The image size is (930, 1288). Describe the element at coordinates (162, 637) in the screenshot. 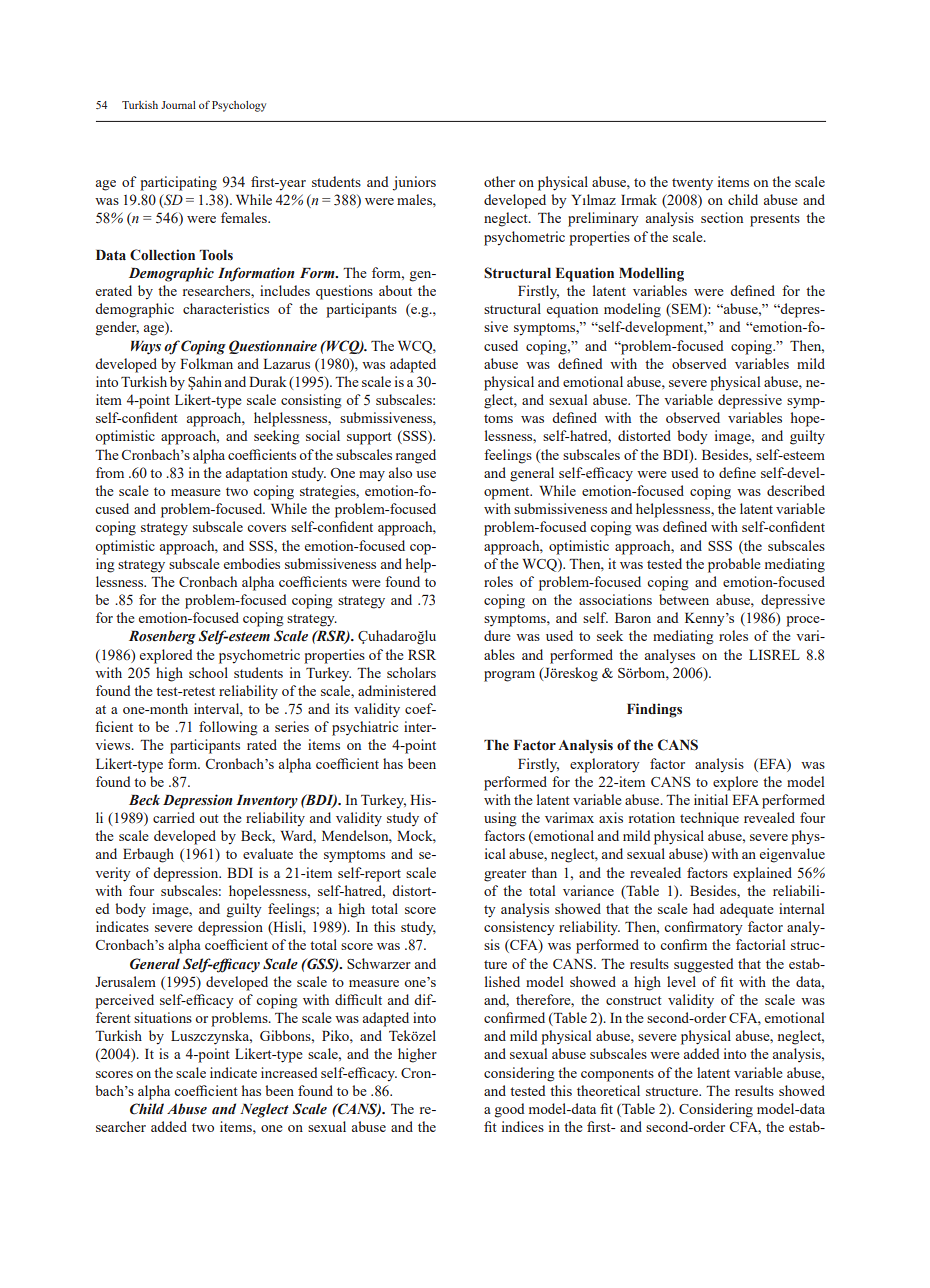

I see `Rosenberg` at that location.
